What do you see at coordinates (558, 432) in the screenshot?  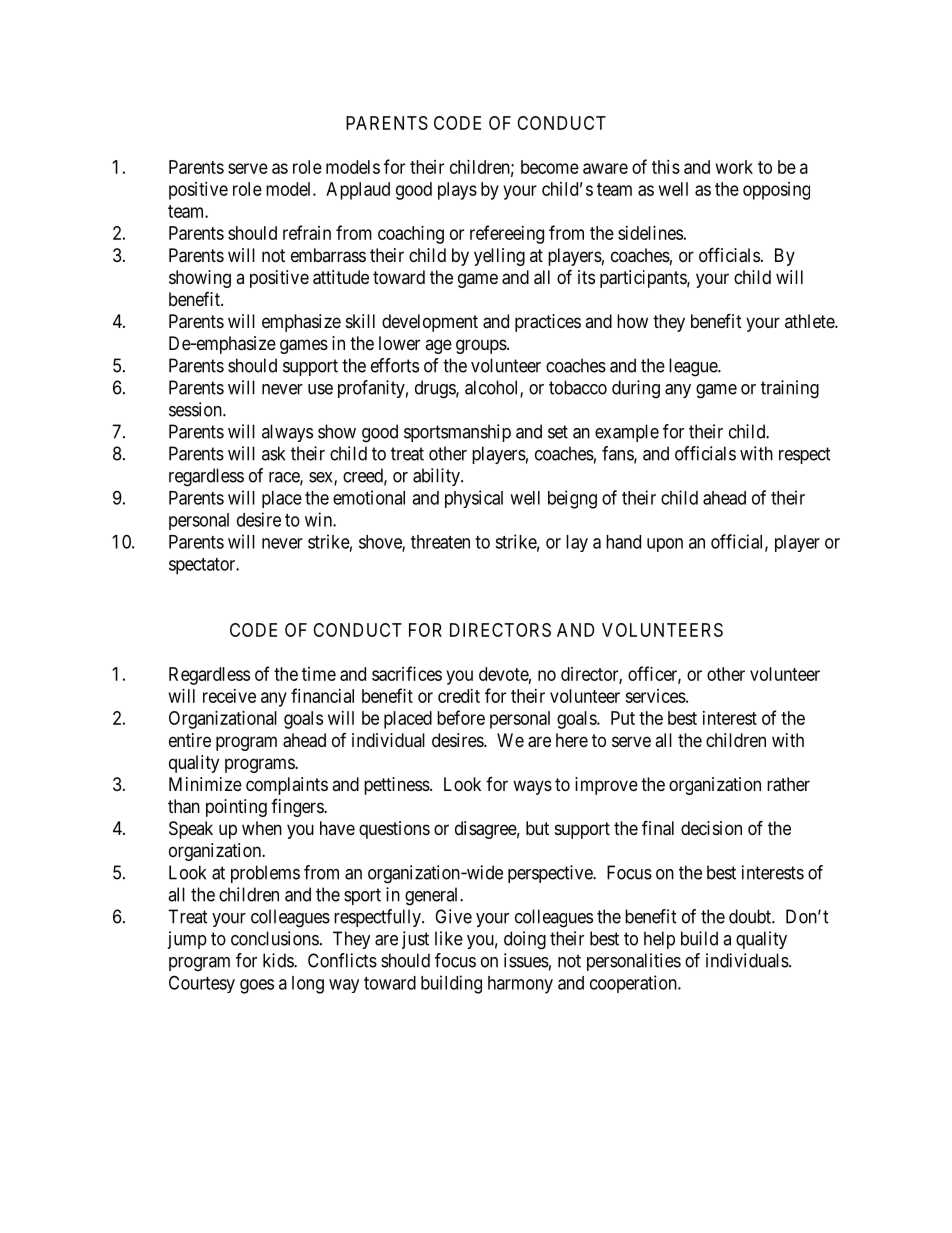 I see `set` at bounding box center [558, 432].
